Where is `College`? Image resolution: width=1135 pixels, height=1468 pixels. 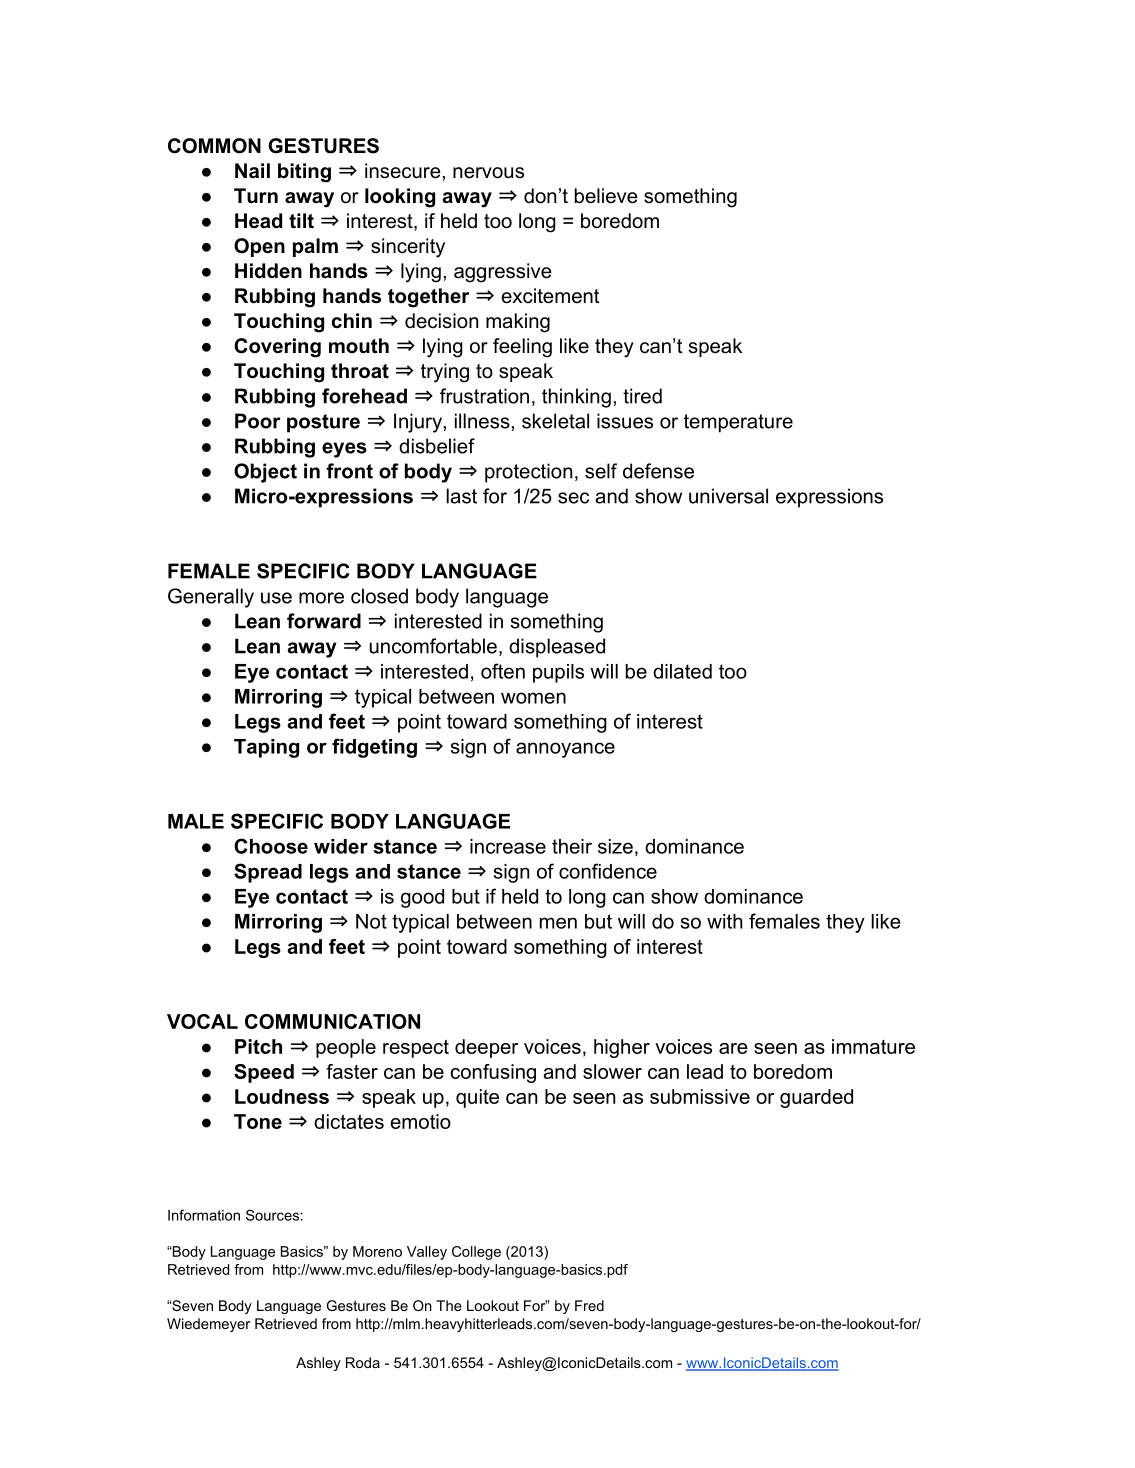
College is located at coordinates (476, 1253).
